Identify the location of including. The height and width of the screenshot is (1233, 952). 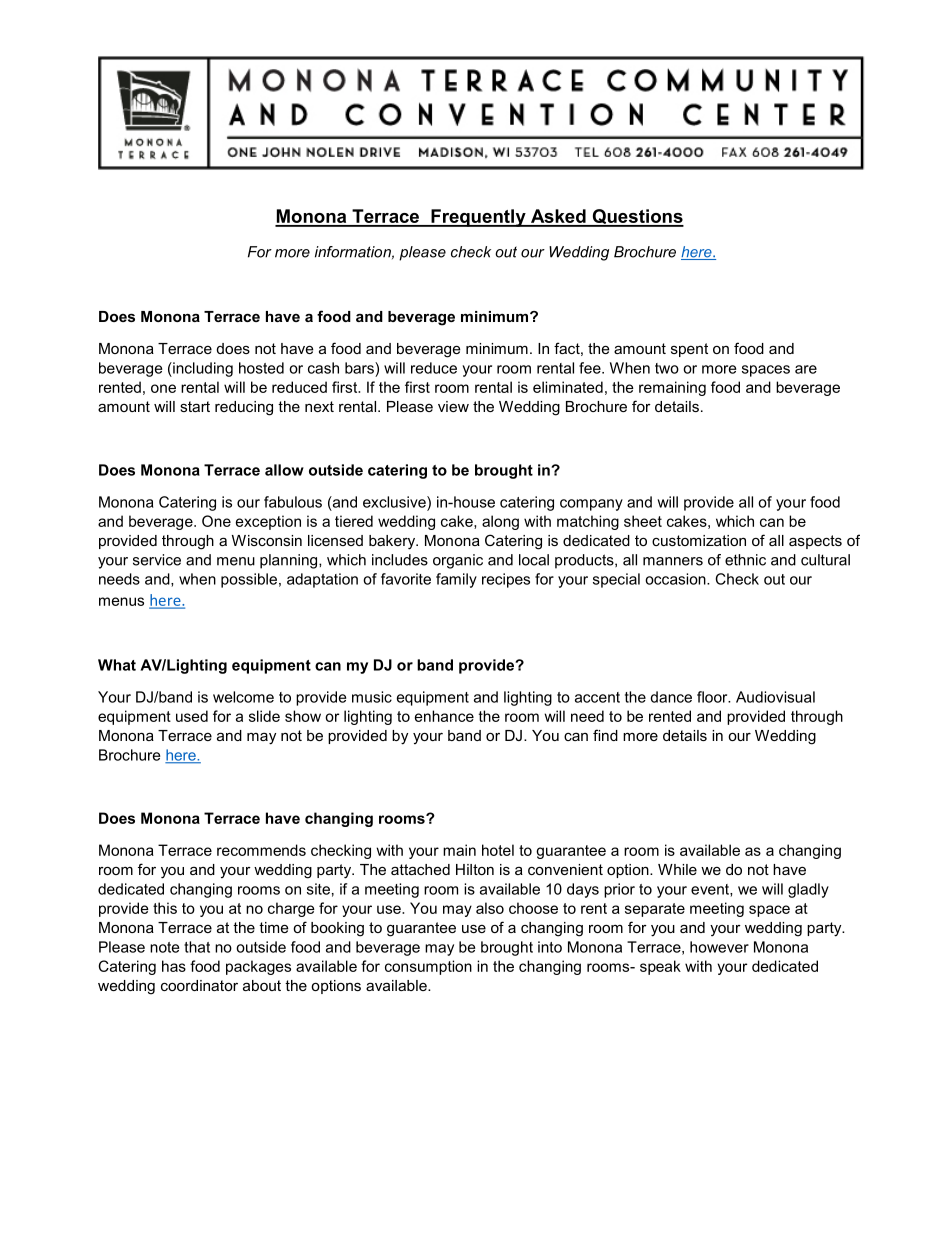
(202, 369).
